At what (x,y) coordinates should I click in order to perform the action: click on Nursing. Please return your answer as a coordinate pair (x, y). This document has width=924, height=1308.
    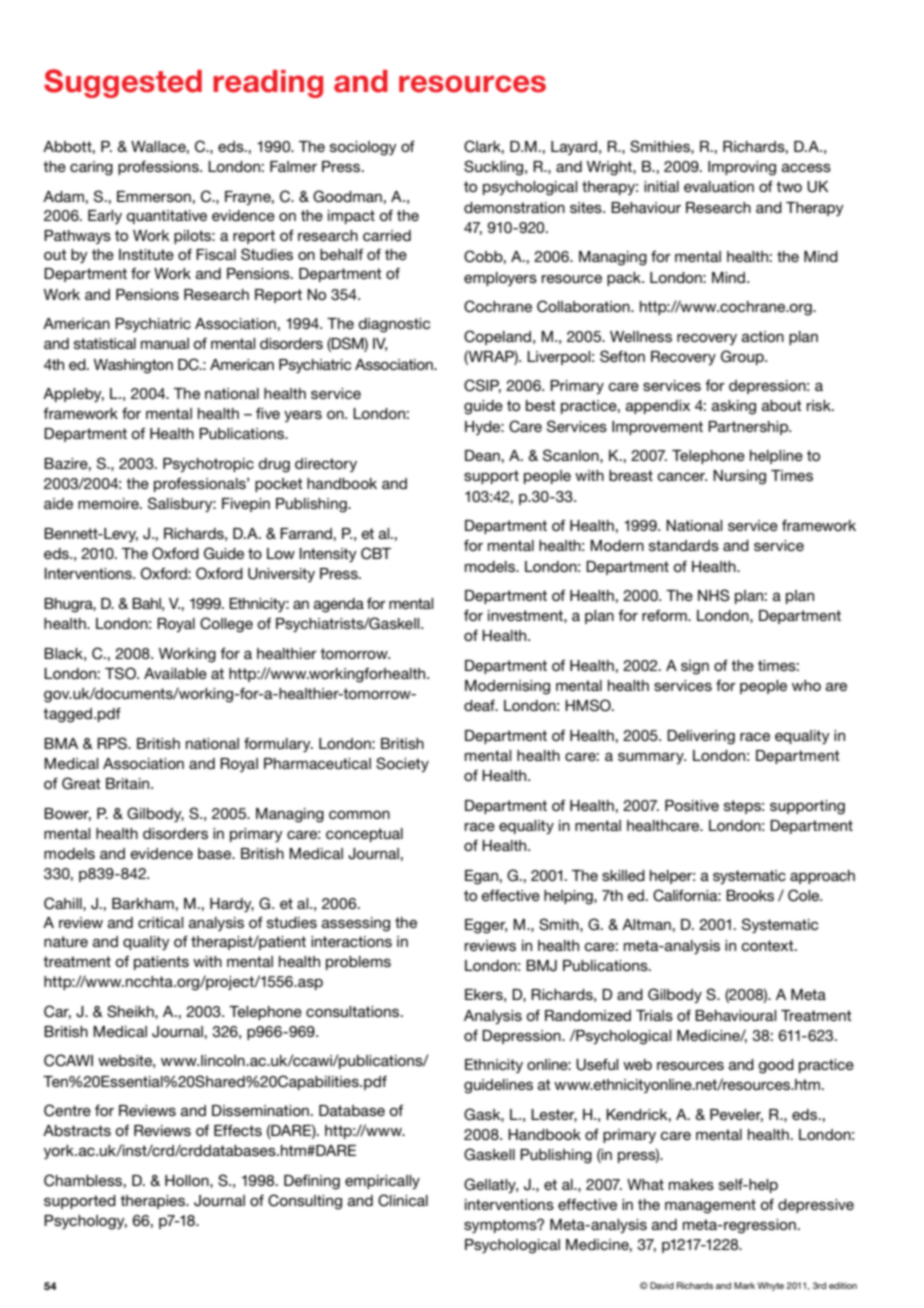
    Looking at the image, I should click on (739, 477).
